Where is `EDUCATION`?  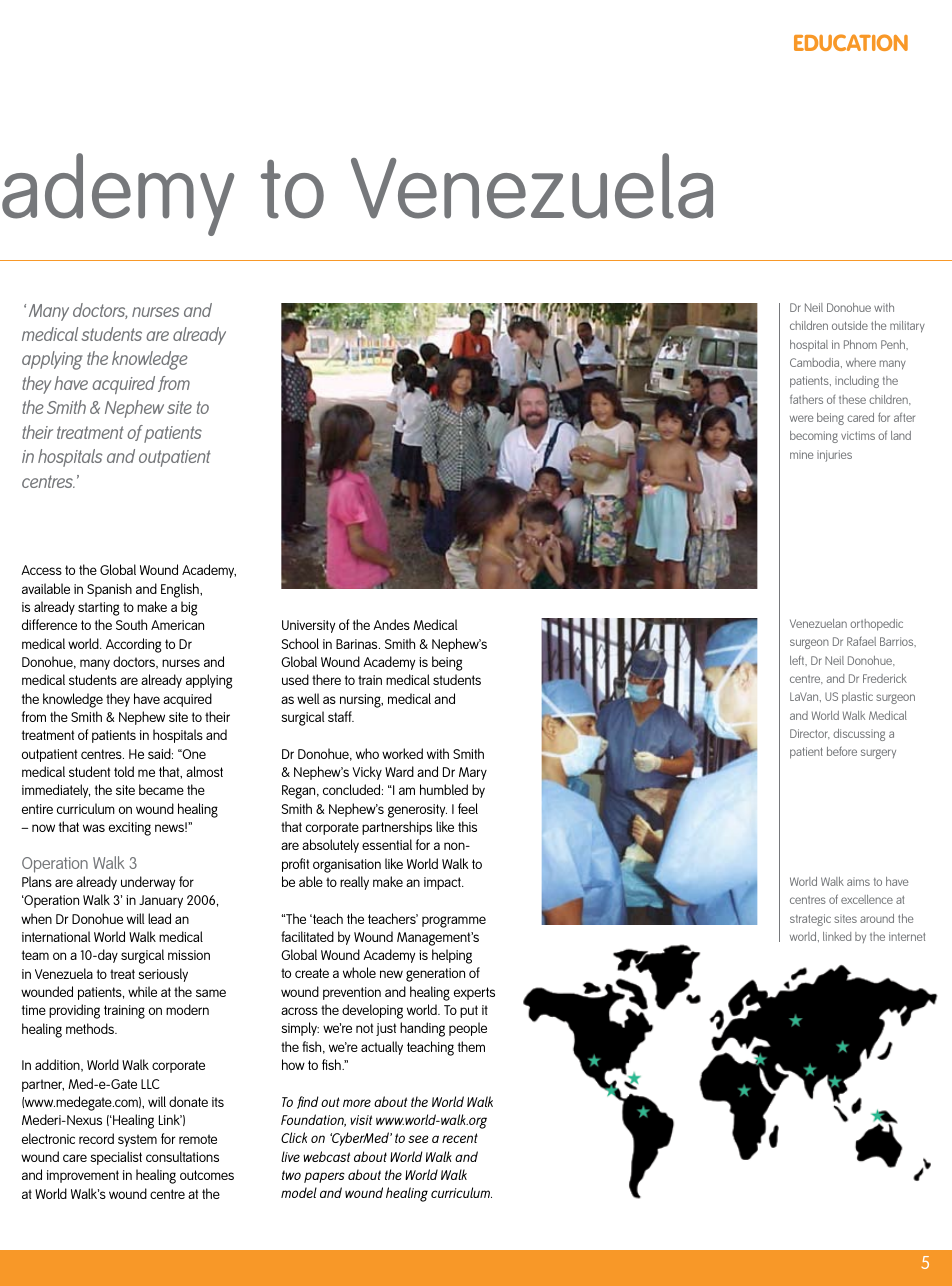 EDUCATION is located at coordinates (851, 42).
